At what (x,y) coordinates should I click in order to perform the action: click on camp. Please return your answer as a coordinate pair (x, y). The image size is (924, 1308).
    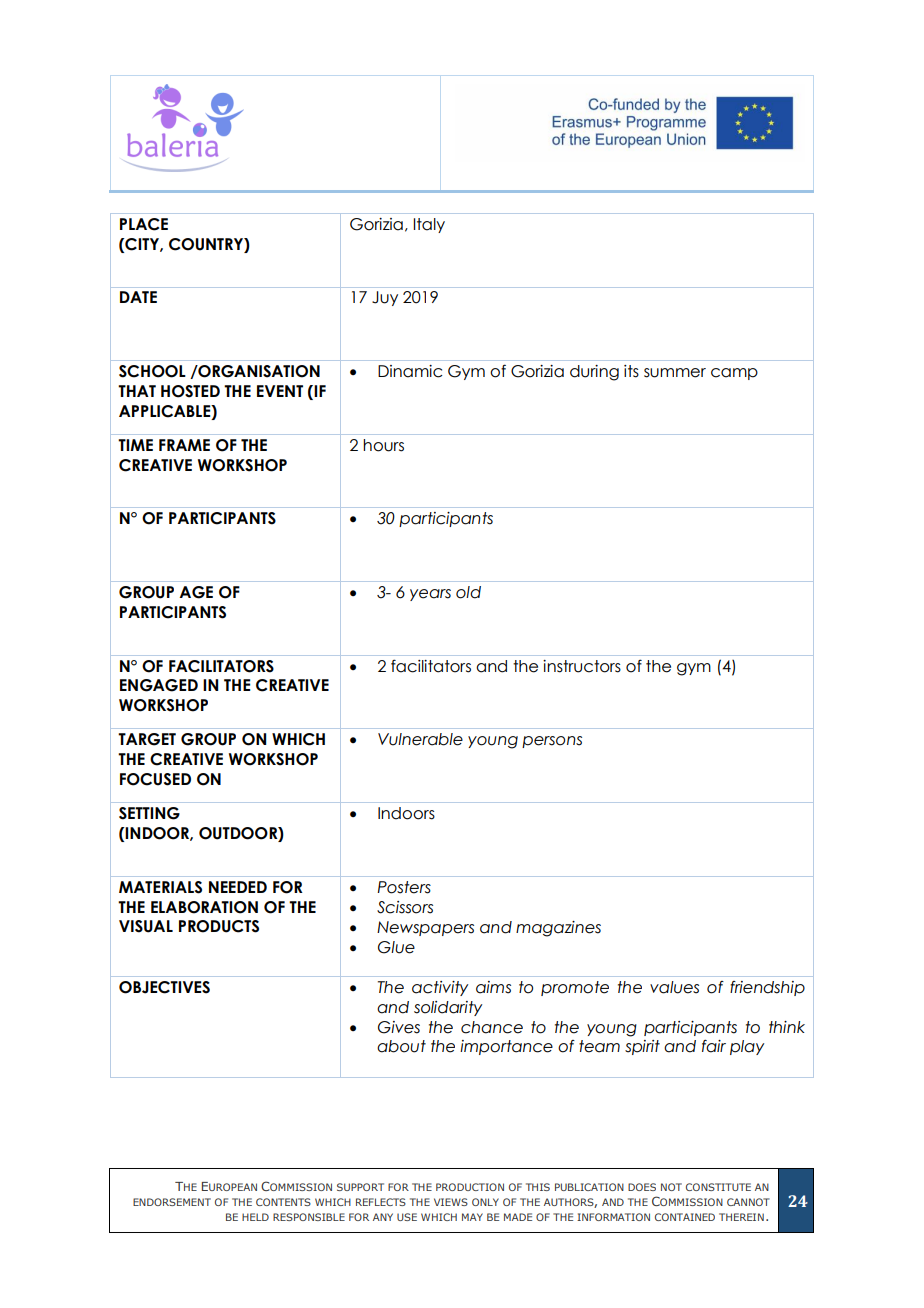
    Looking at the image, I should click on (734, 374).
